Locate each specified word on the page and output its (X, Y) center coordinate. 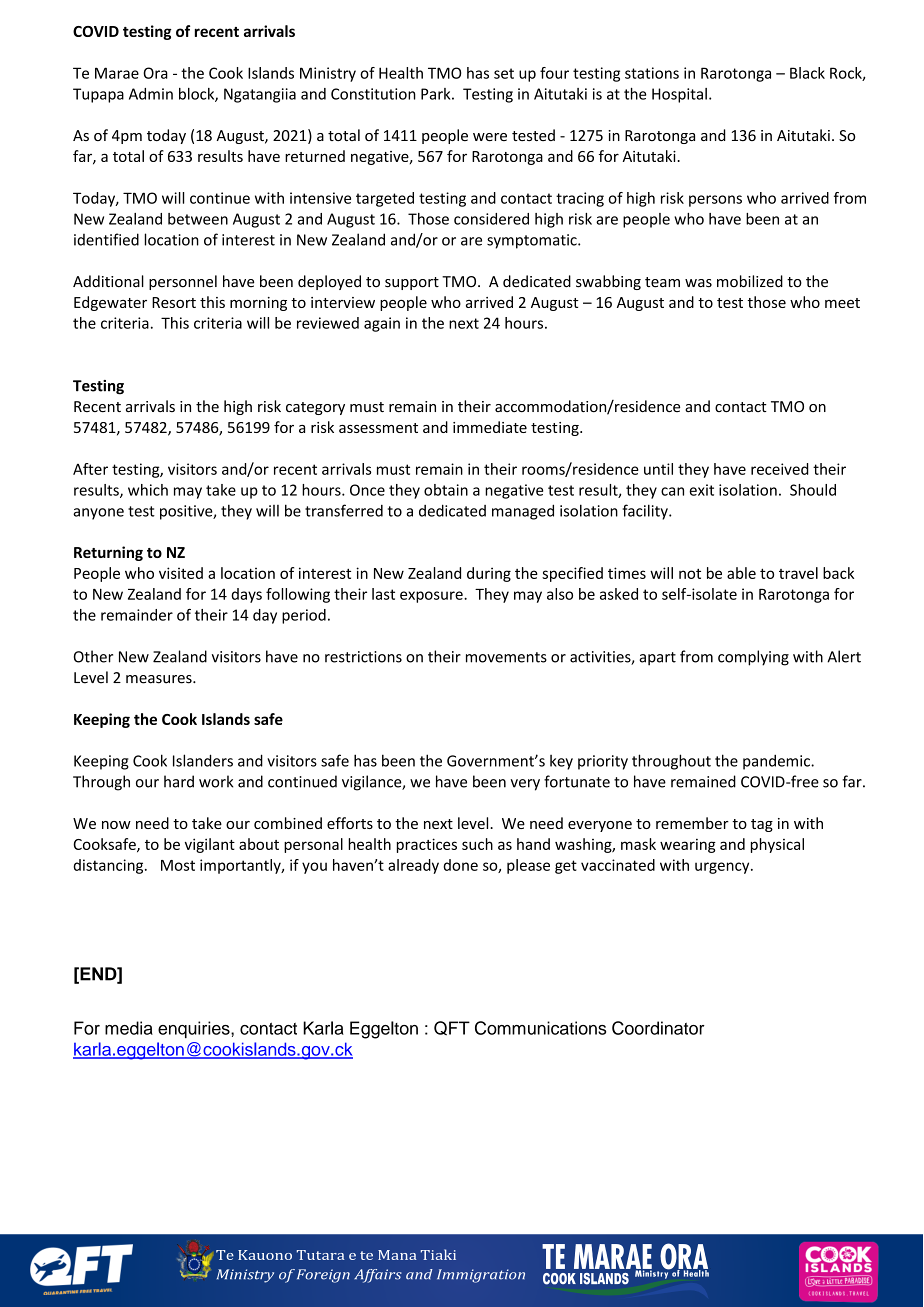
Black (807, 73)
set (504, 73)
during (489, 574)
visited (181, 573)
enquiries (195, 1029)
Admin (151, 94)
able (741, 573)
